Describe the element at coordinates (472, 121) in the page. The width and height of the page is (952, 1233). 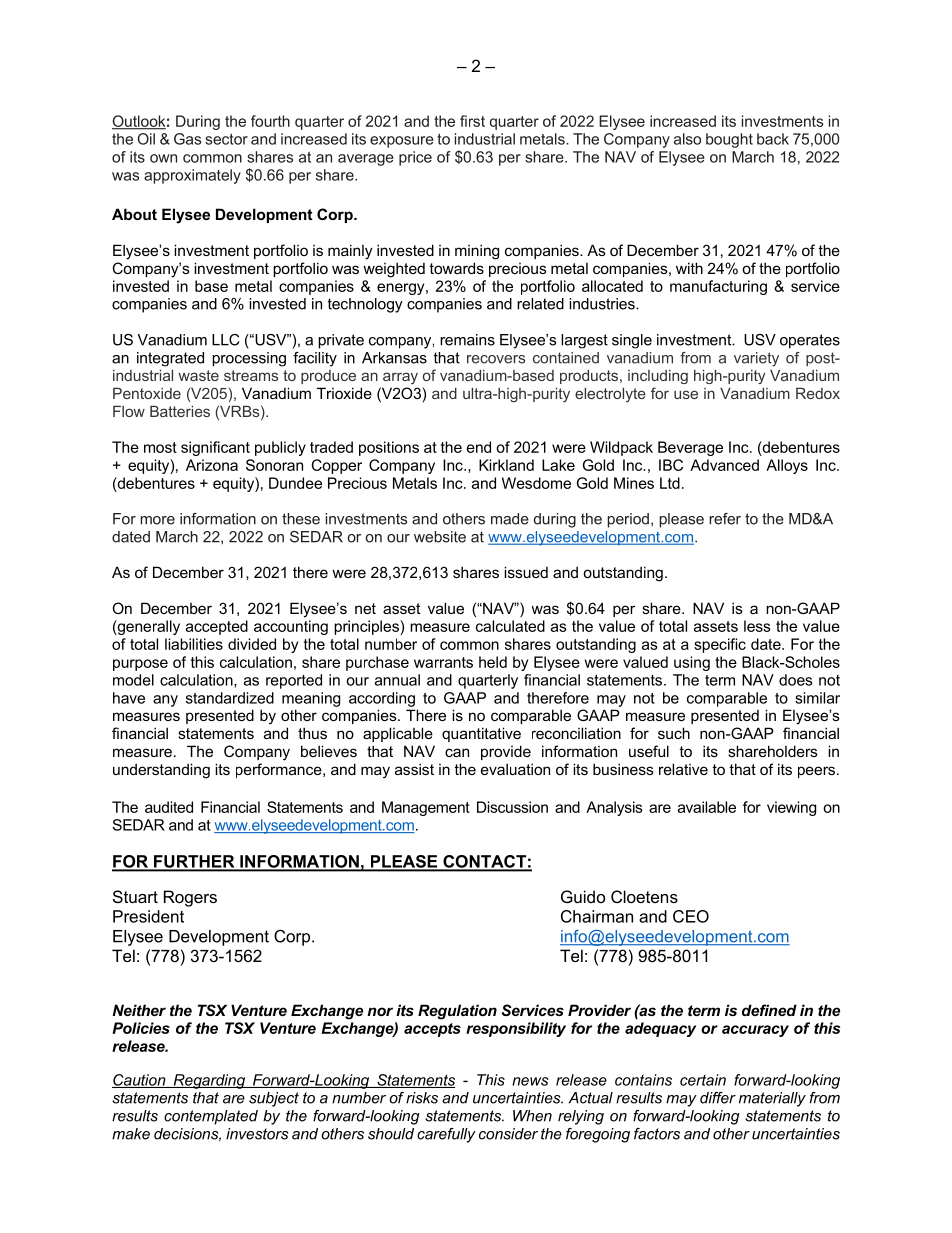
I see `first` at that location.
